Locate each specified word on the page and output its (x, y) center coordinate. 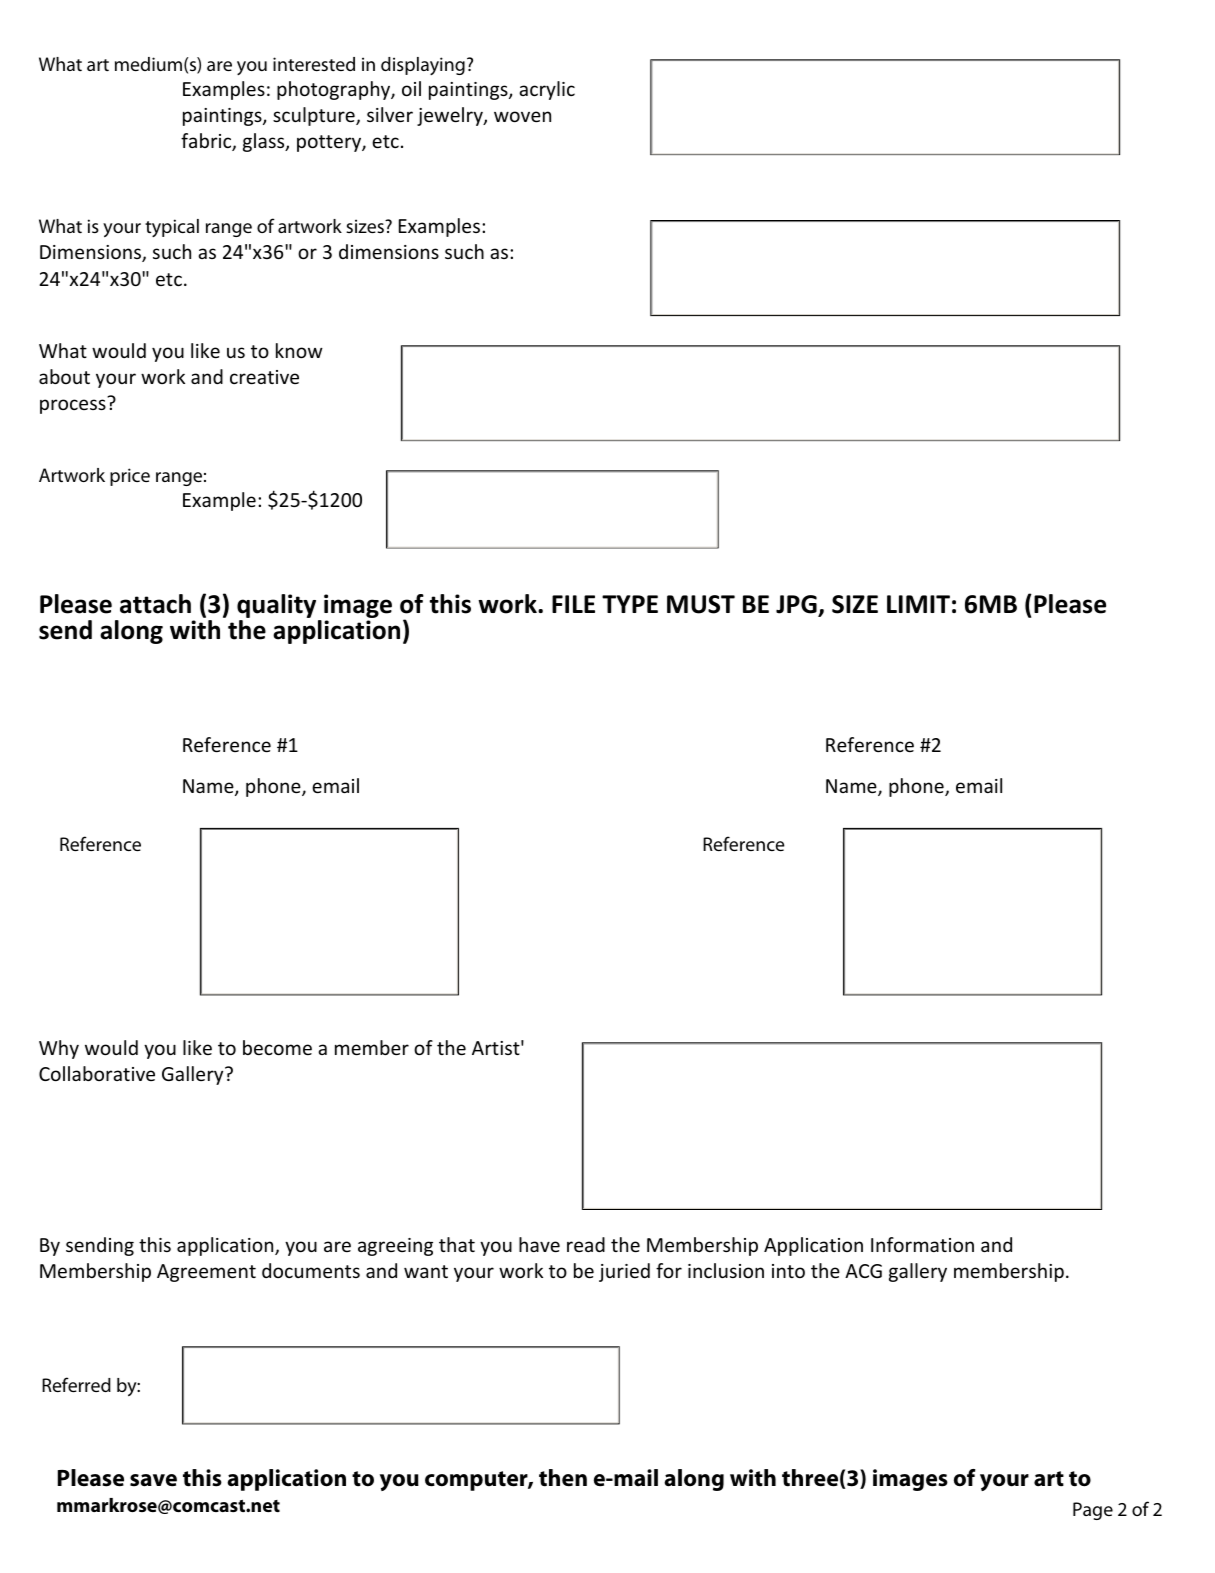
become (277, 1047)
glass (265, 142)
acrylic (547, 90)
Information (922, 1244)
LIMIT (918, 604)
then (563, 1478)
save (153, 1480)
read (586, 1244)
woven (522, 116)
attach (155, 604)
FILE (573, 604)
